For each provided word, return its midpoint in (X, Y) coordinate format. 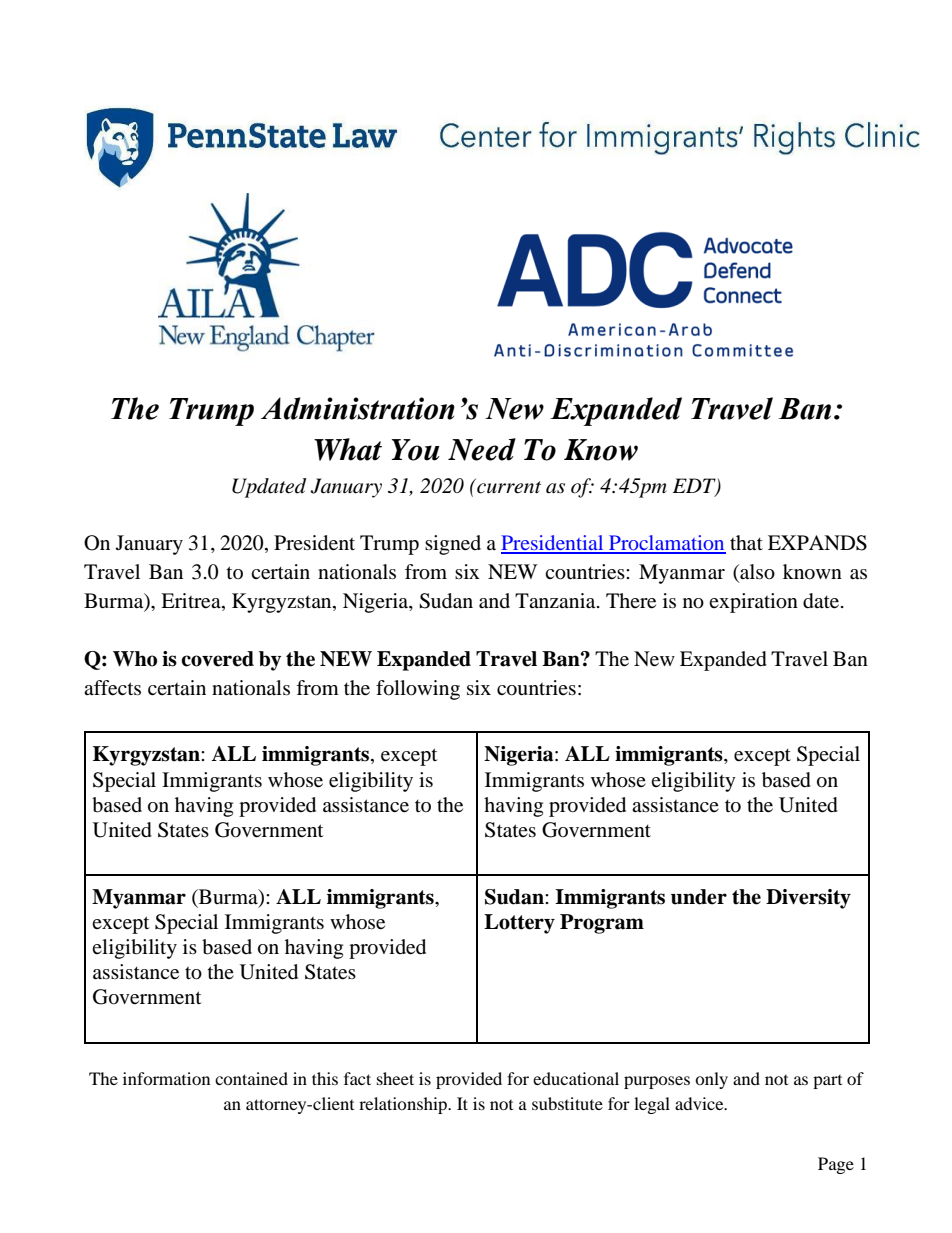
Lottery (519, 924)
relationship (404, 1105)
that (746, 543)
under (699, 897)
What (348, 449)
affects (112, 688)
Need (482, 449)
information (166, 1078)
